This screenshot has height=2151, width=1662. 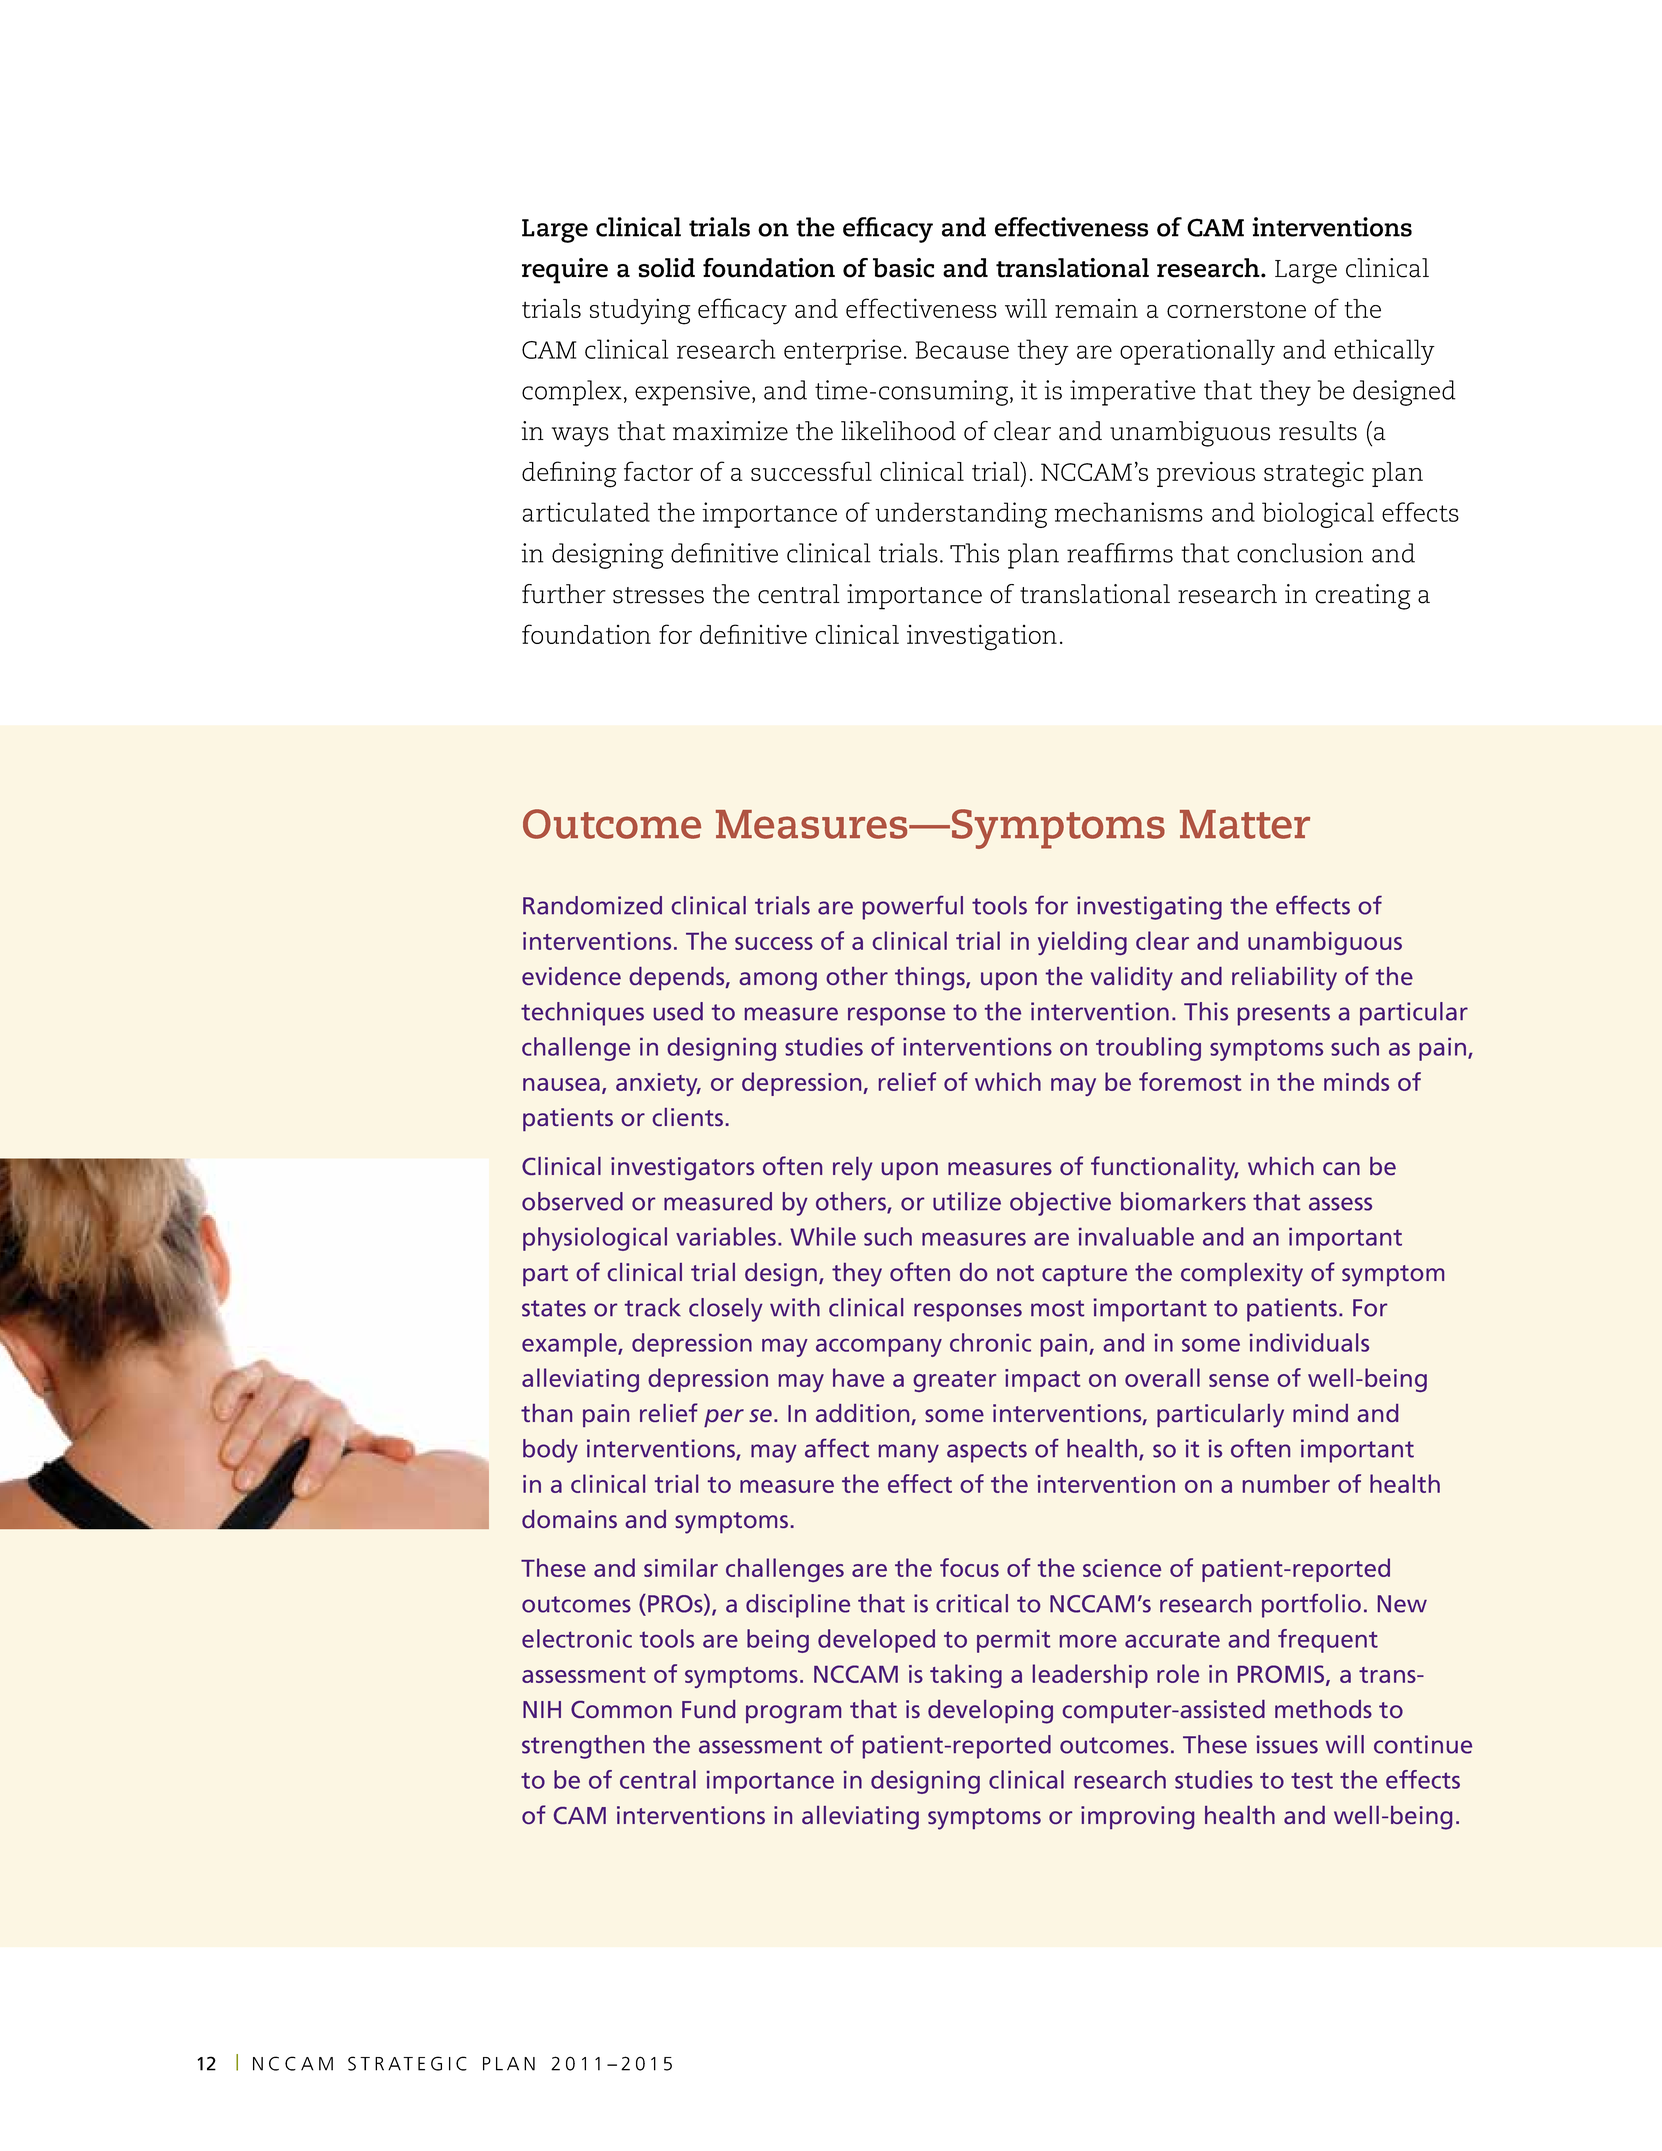 I want to click on stresses, so click(x=658, y=595).
